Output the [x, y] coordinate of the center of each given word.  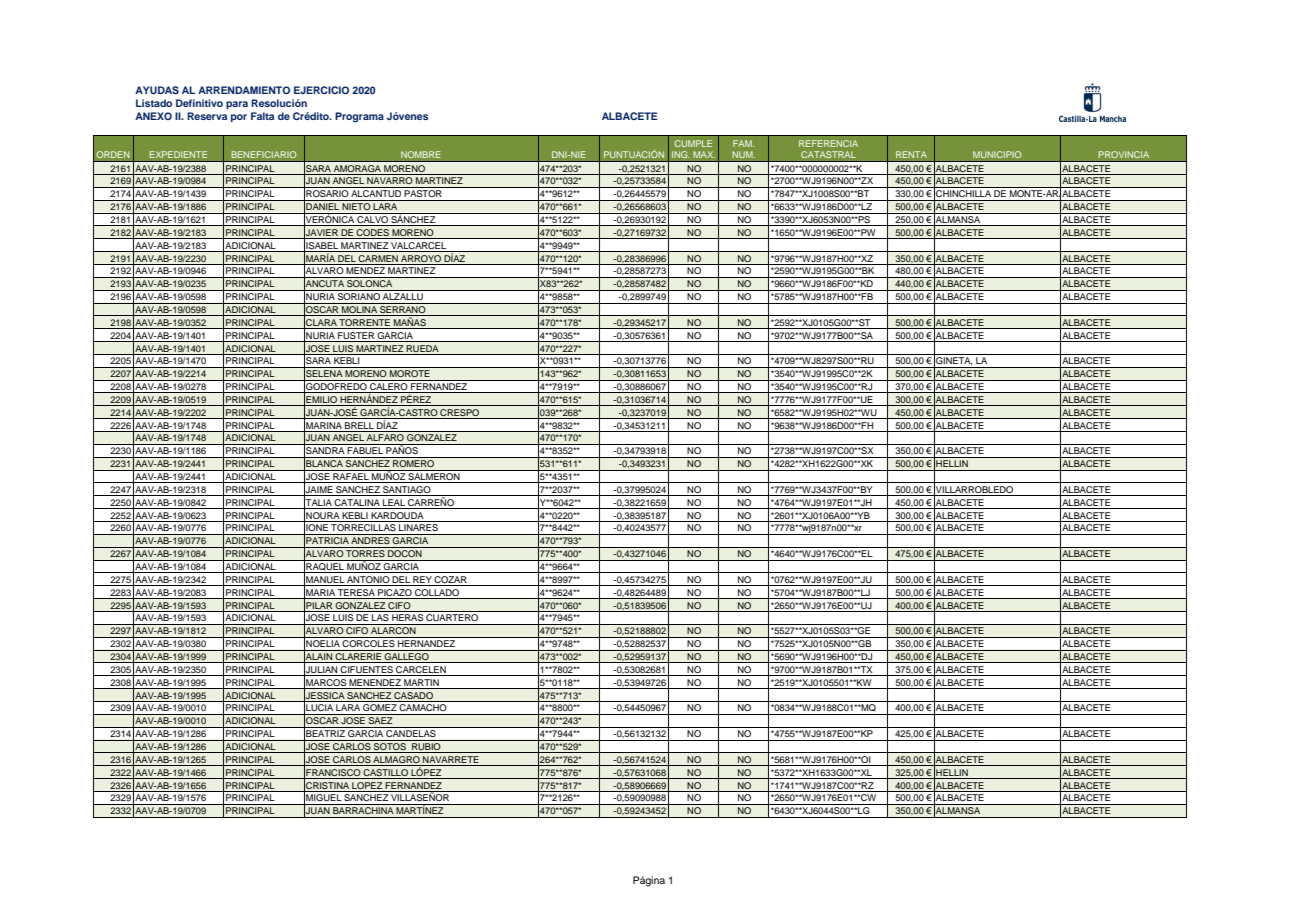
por [239, 118]
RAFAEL [351, 478]
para [237, 105]
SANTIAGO [407, 491]
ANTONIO [368, 581]
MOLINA [359, 311]
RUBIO [426, 748]
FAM [743, 143]
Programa [359, 117]
